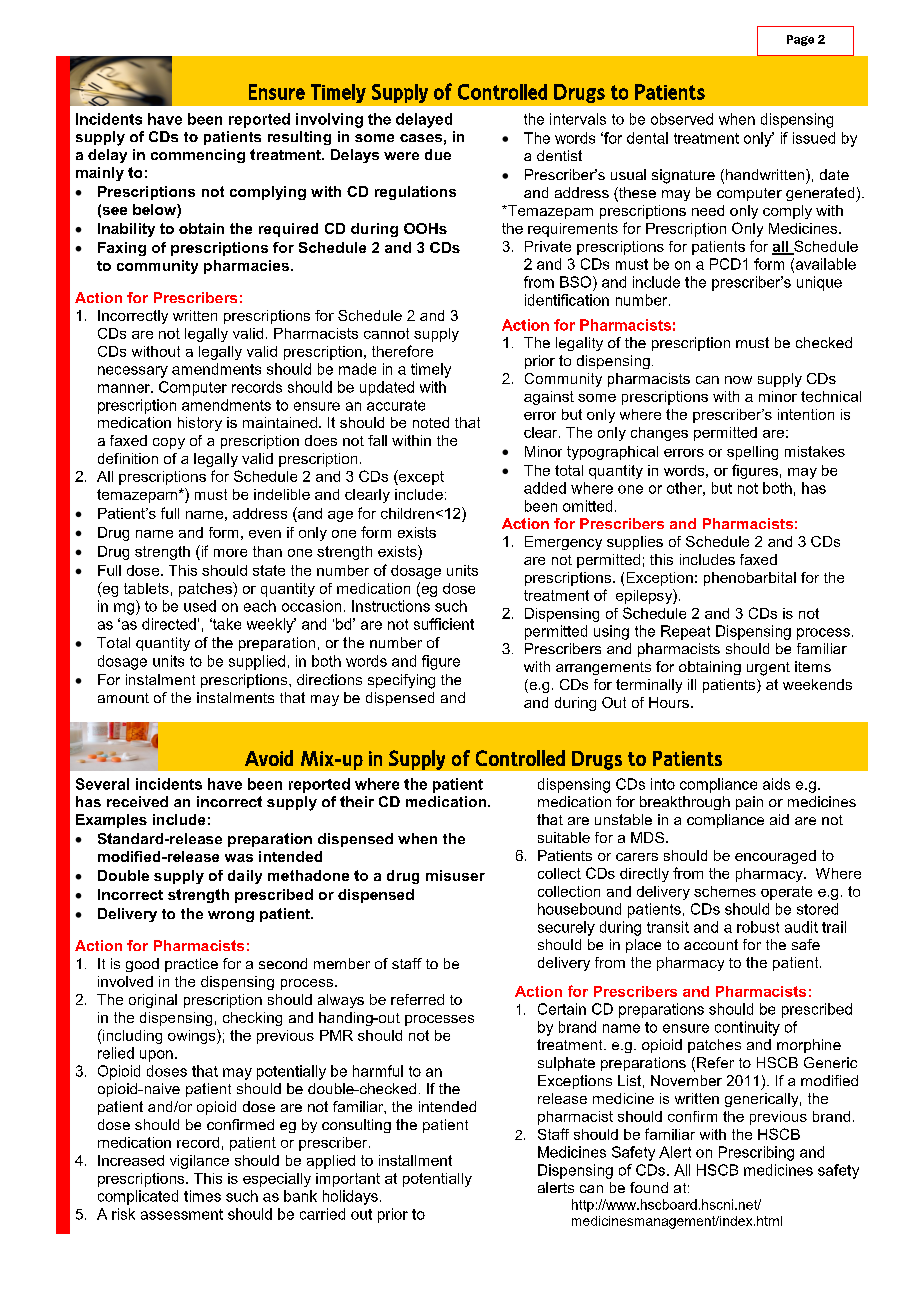 Image resolution: width=924 pixels, height=1308 pixels. Describe the element at coordinates (415, 1160) in the document. I see `installment` at that location.
